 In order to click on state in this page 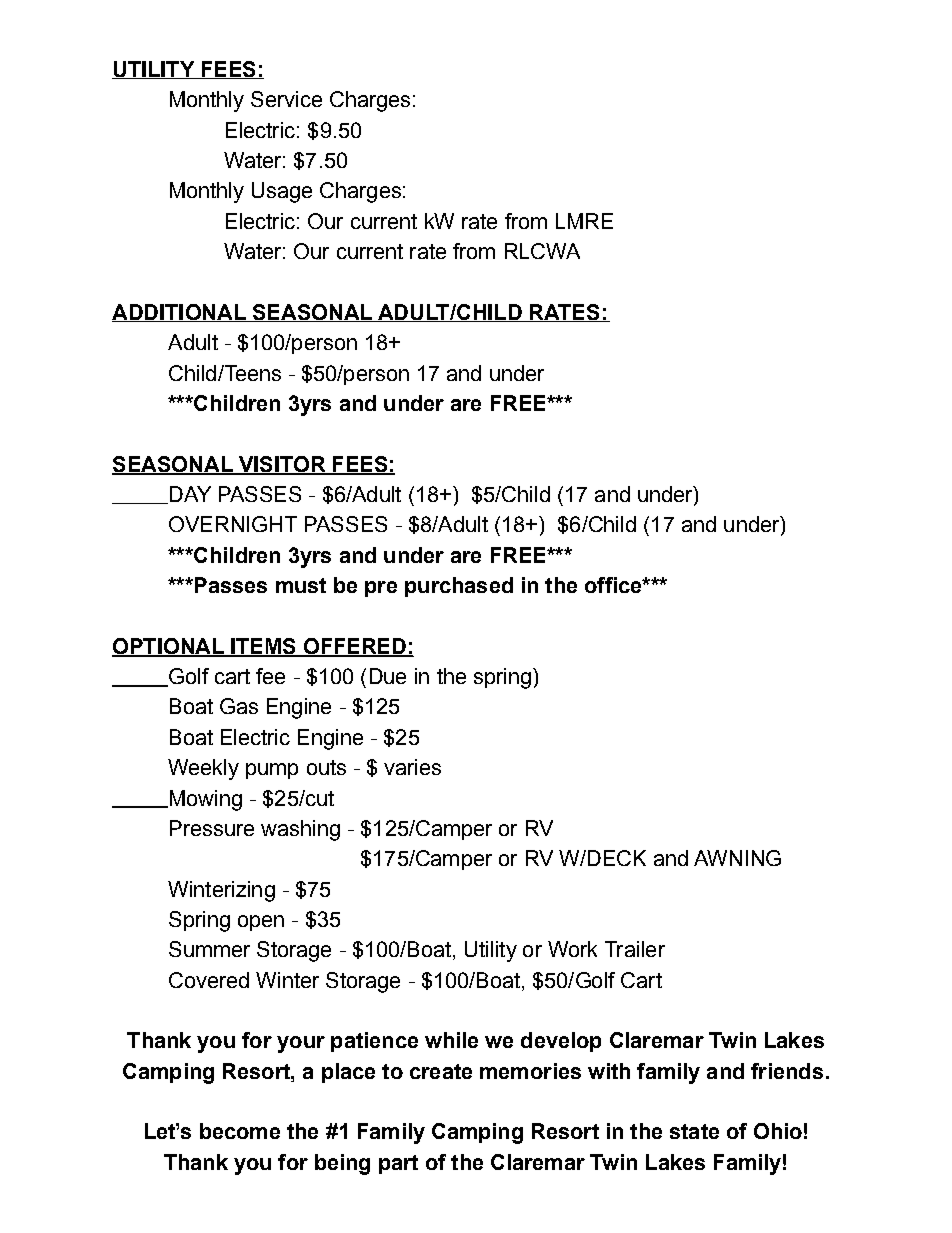, I will do `click(694, 1131)`.
